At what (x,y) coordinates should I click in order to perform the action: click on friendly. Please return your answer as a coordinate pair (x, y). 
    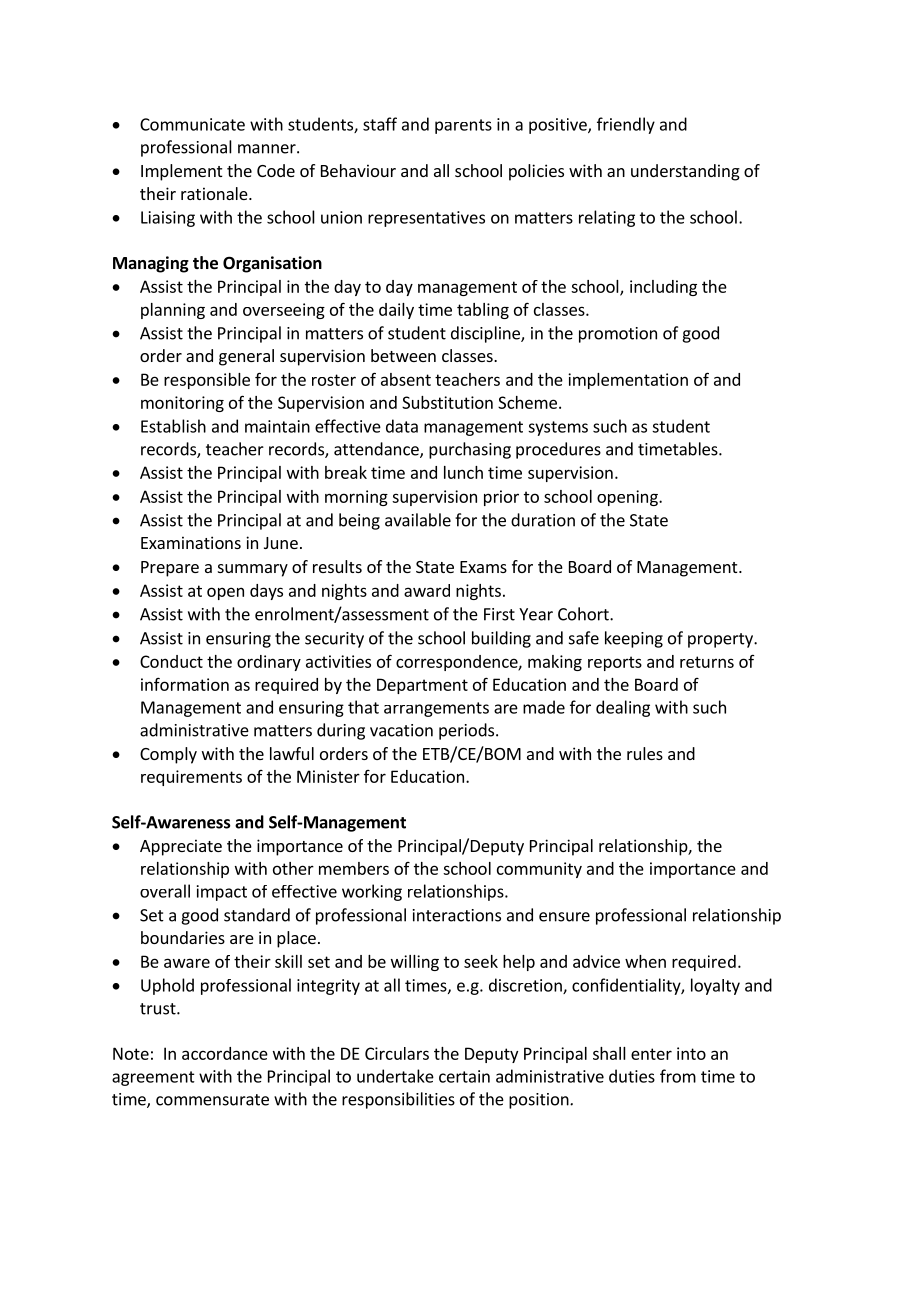
    Looking at the image, I should click on (626, 125).
